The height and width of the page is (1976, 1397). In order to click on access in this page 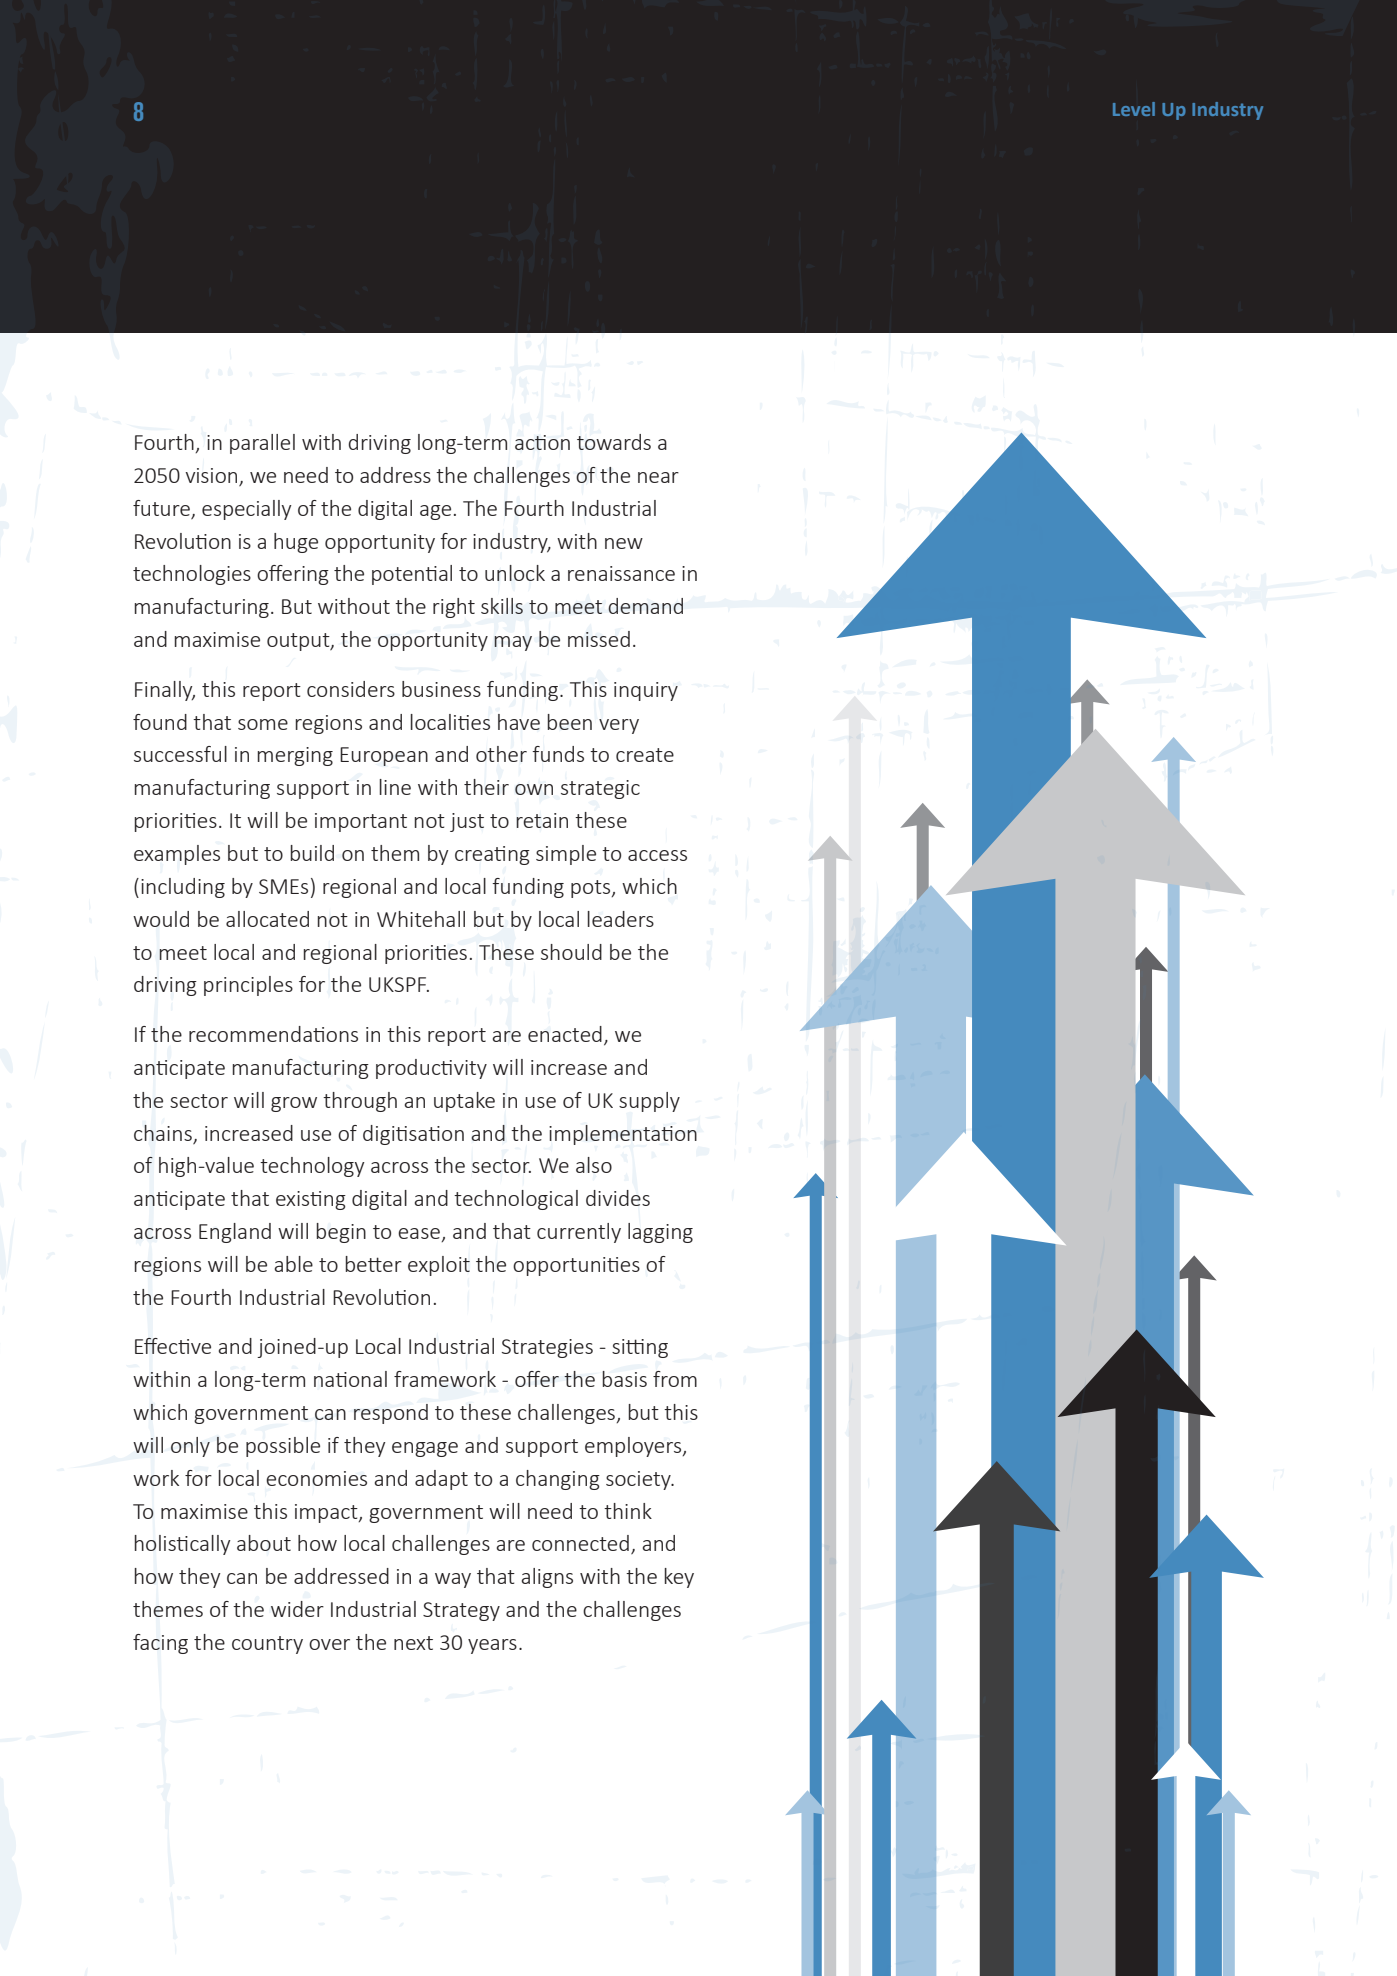, I will do `click(657, 855)`.
